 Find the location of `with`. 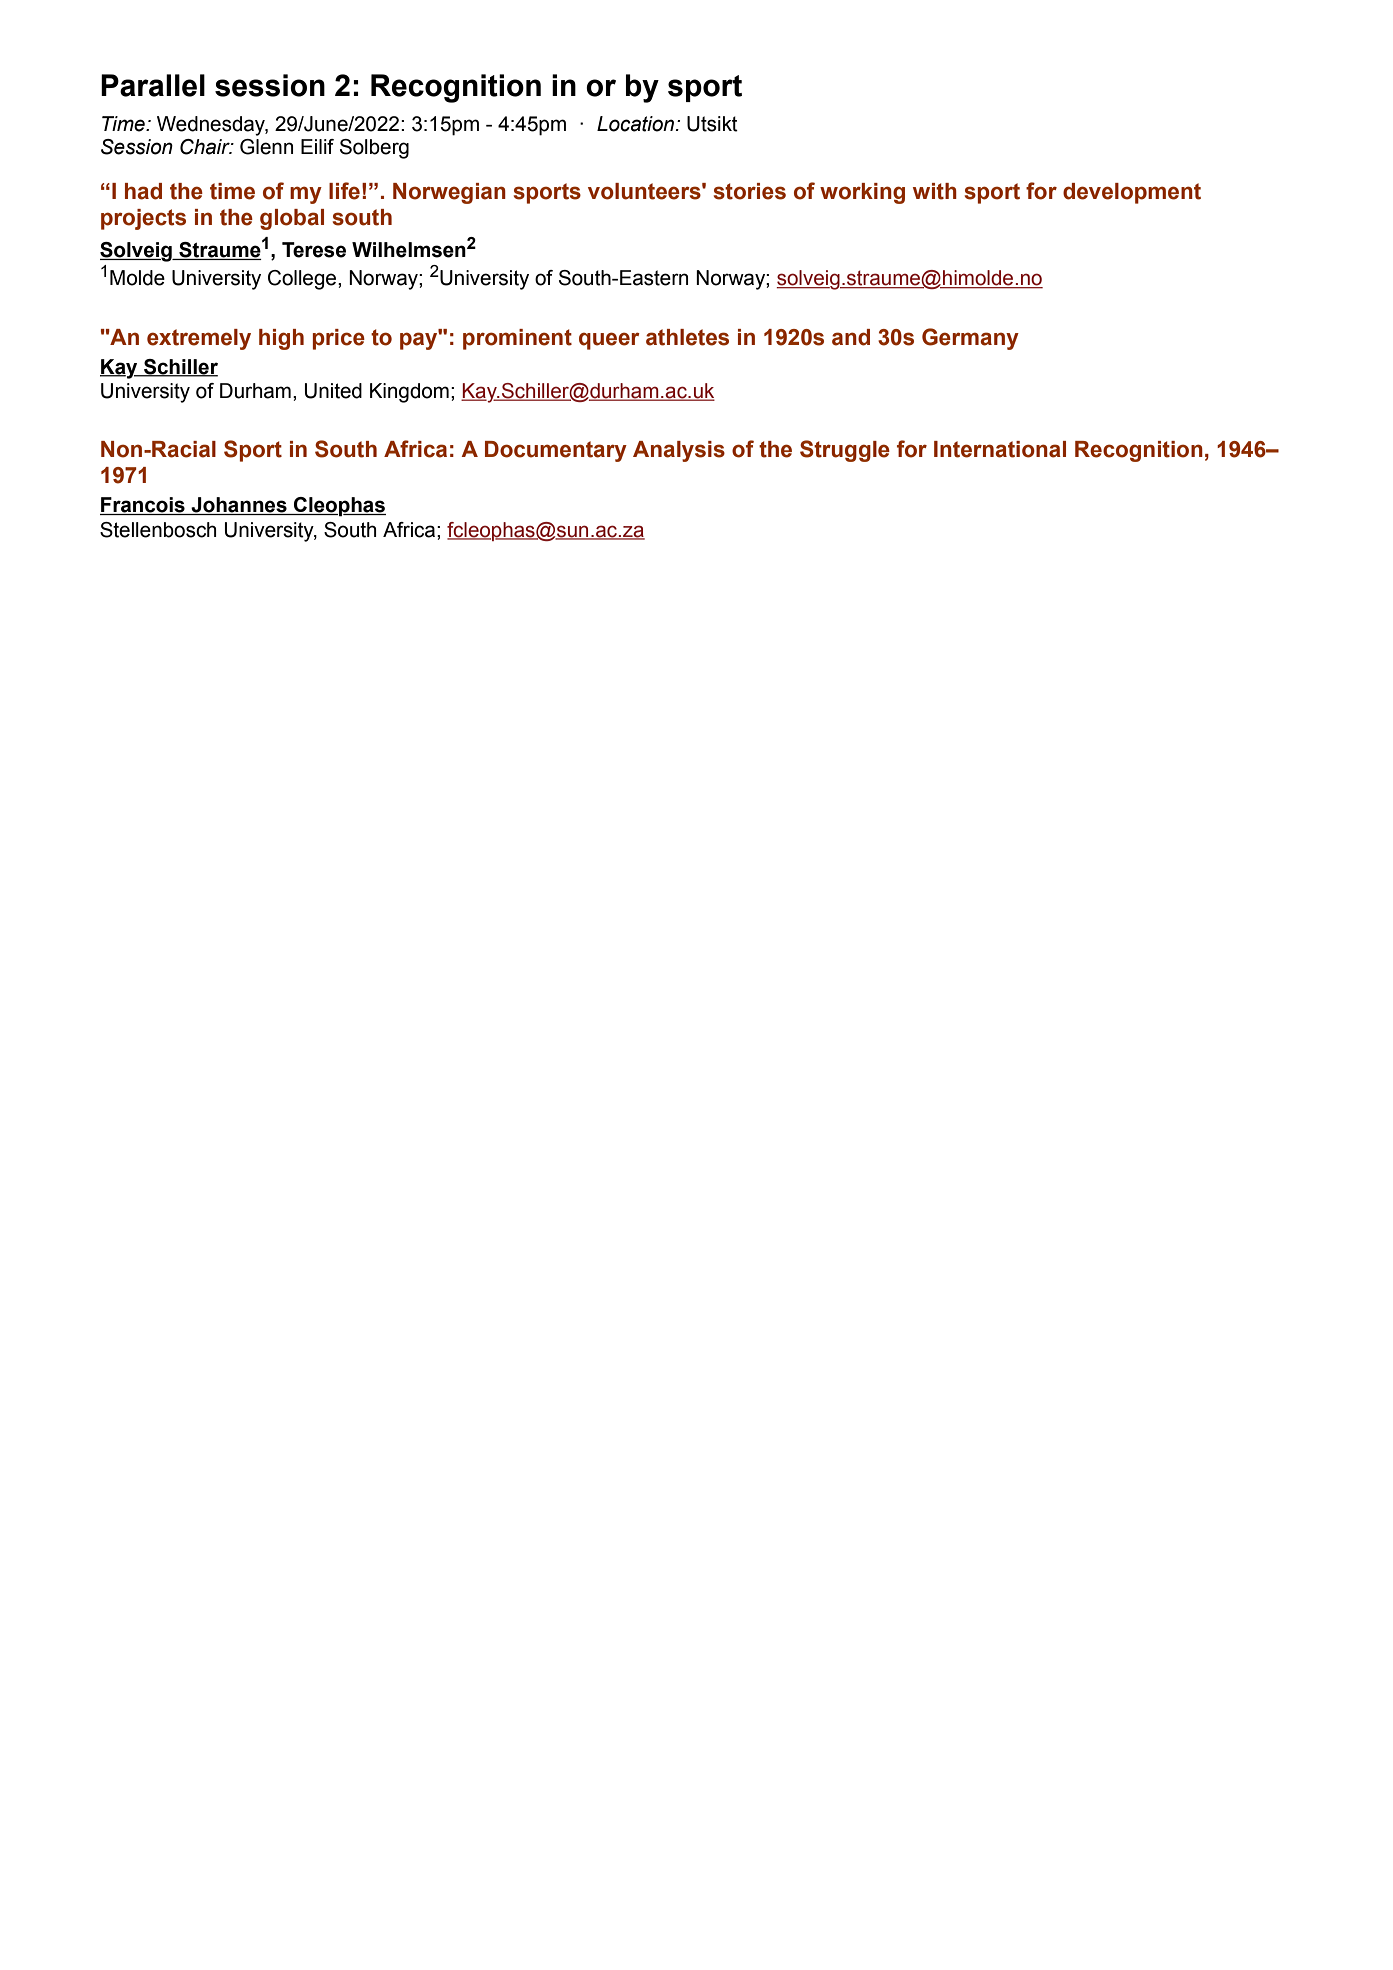

with is located at coordinates (935, 191).
